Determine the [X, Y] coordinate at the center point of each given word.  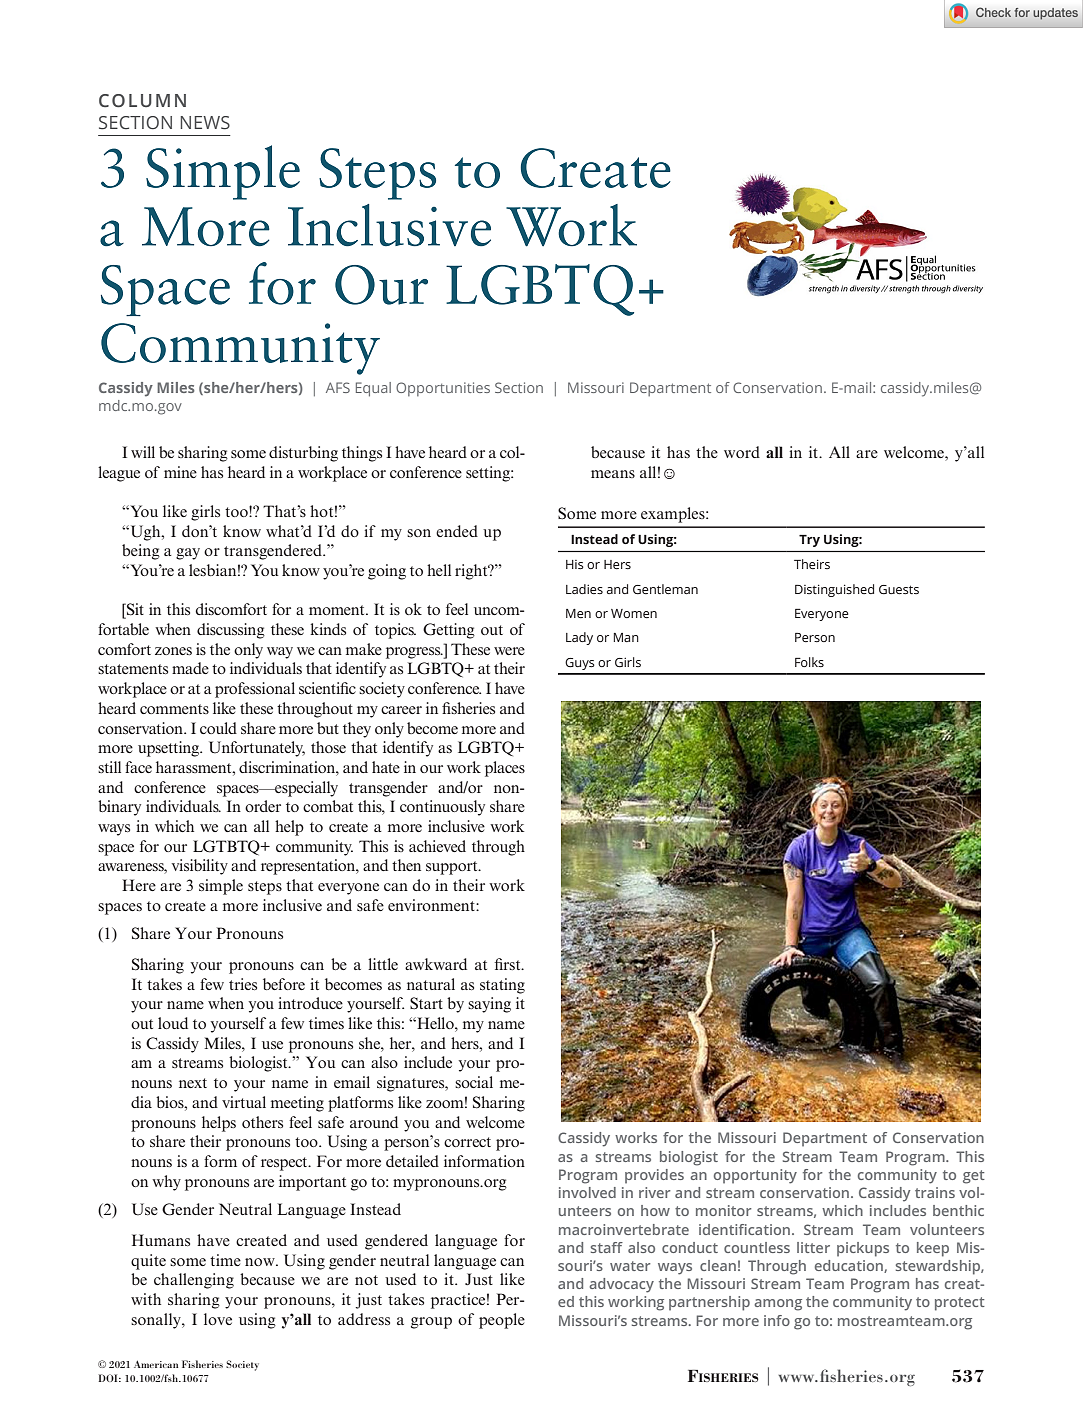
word [742, 452]
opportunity [755, 1176]
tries [243, 984]
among [778, 1305]
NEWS [205, 123]
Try [809, 541]
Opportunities [443, 389]
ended [457, 531]
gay [188, 554]
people [502, 1321]
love [218, 1319]
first [508, 964]
